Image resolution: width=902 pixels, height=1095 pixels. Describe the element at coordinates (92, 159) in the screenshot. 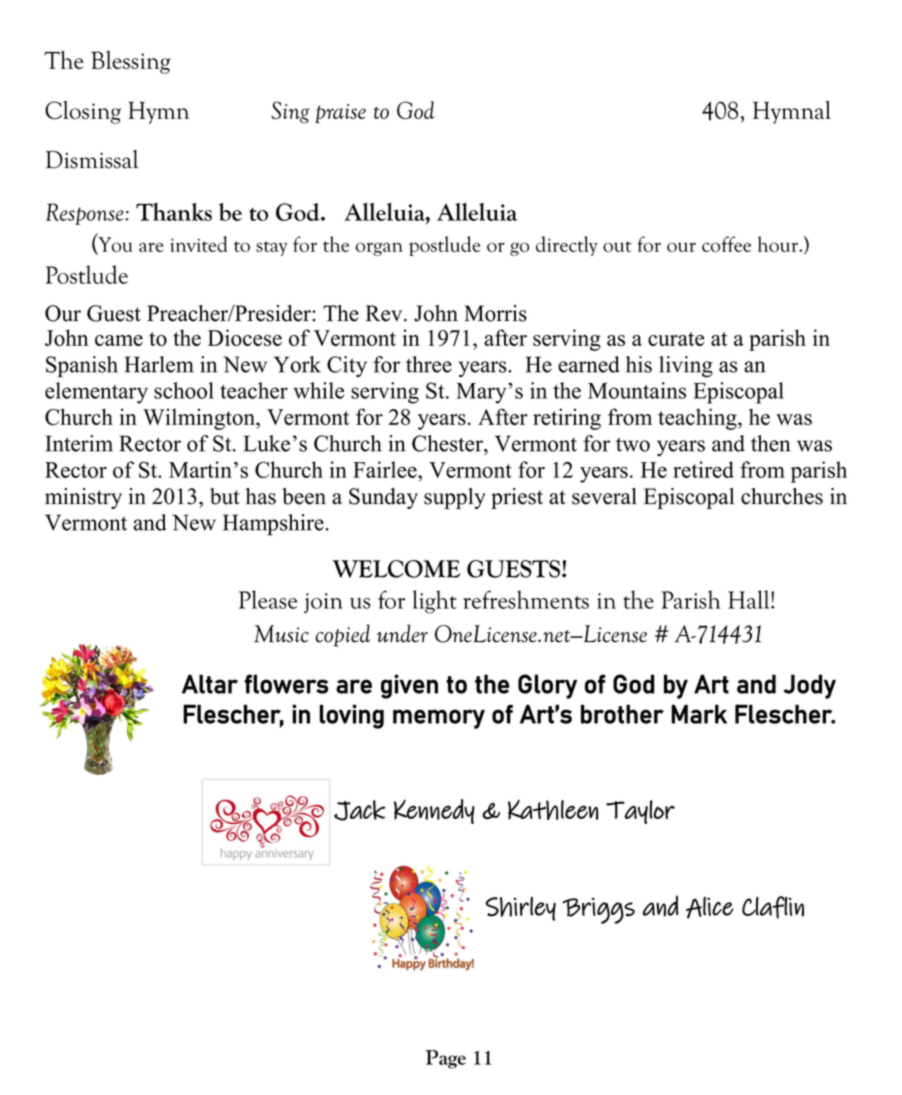

I see `Dismissal` at that location.
